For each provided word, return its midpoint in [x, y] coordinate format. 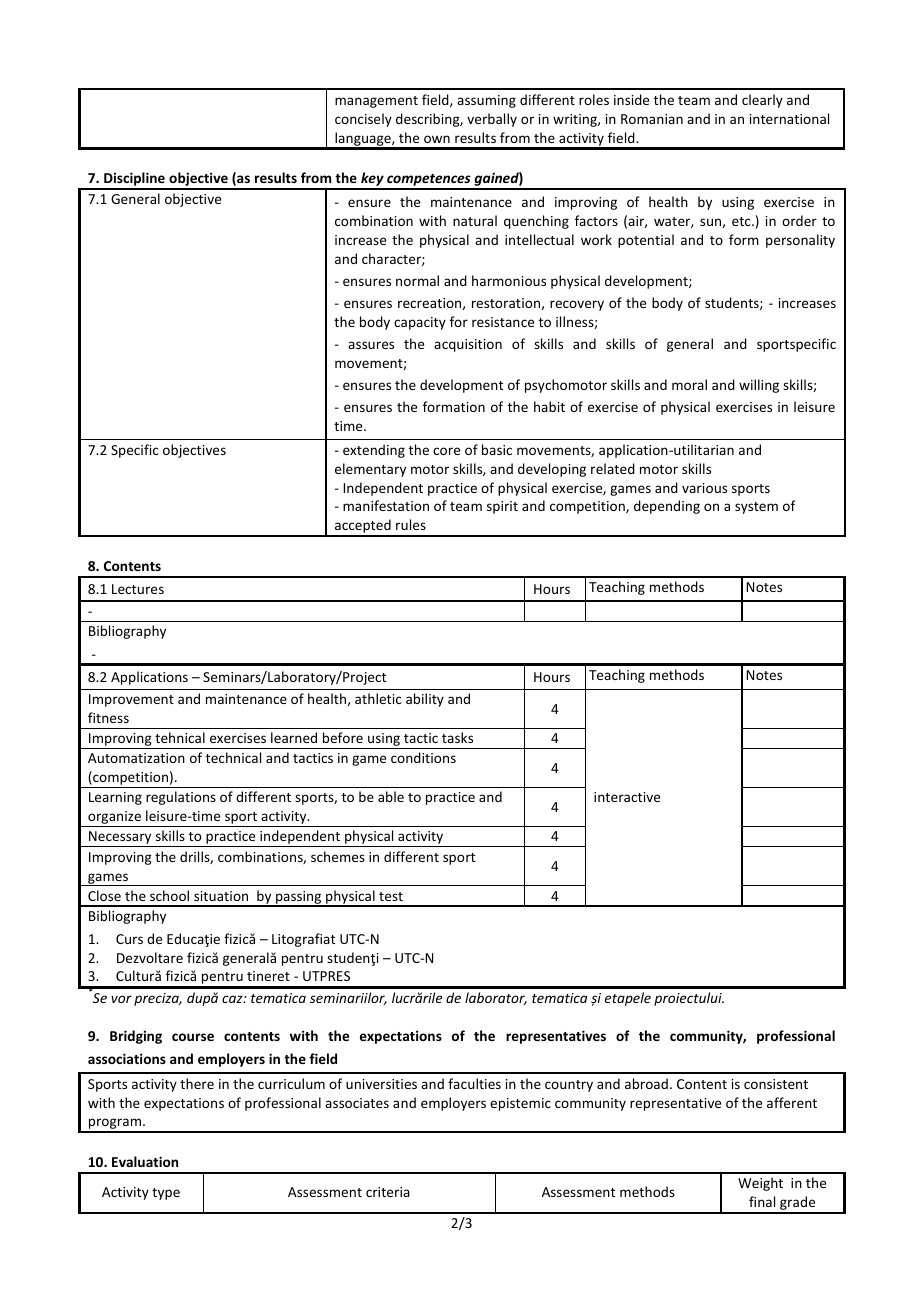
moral [689, 384]
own [437, 139]
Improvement [131, 700]
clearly [762, 101]
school [169, 895]
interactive [627, 797]
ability [425, 700]
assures [371, 345]
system [756, 508]
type [166, 1194]
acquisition [468, 345]
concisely [363, 120]
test [391, 896]
